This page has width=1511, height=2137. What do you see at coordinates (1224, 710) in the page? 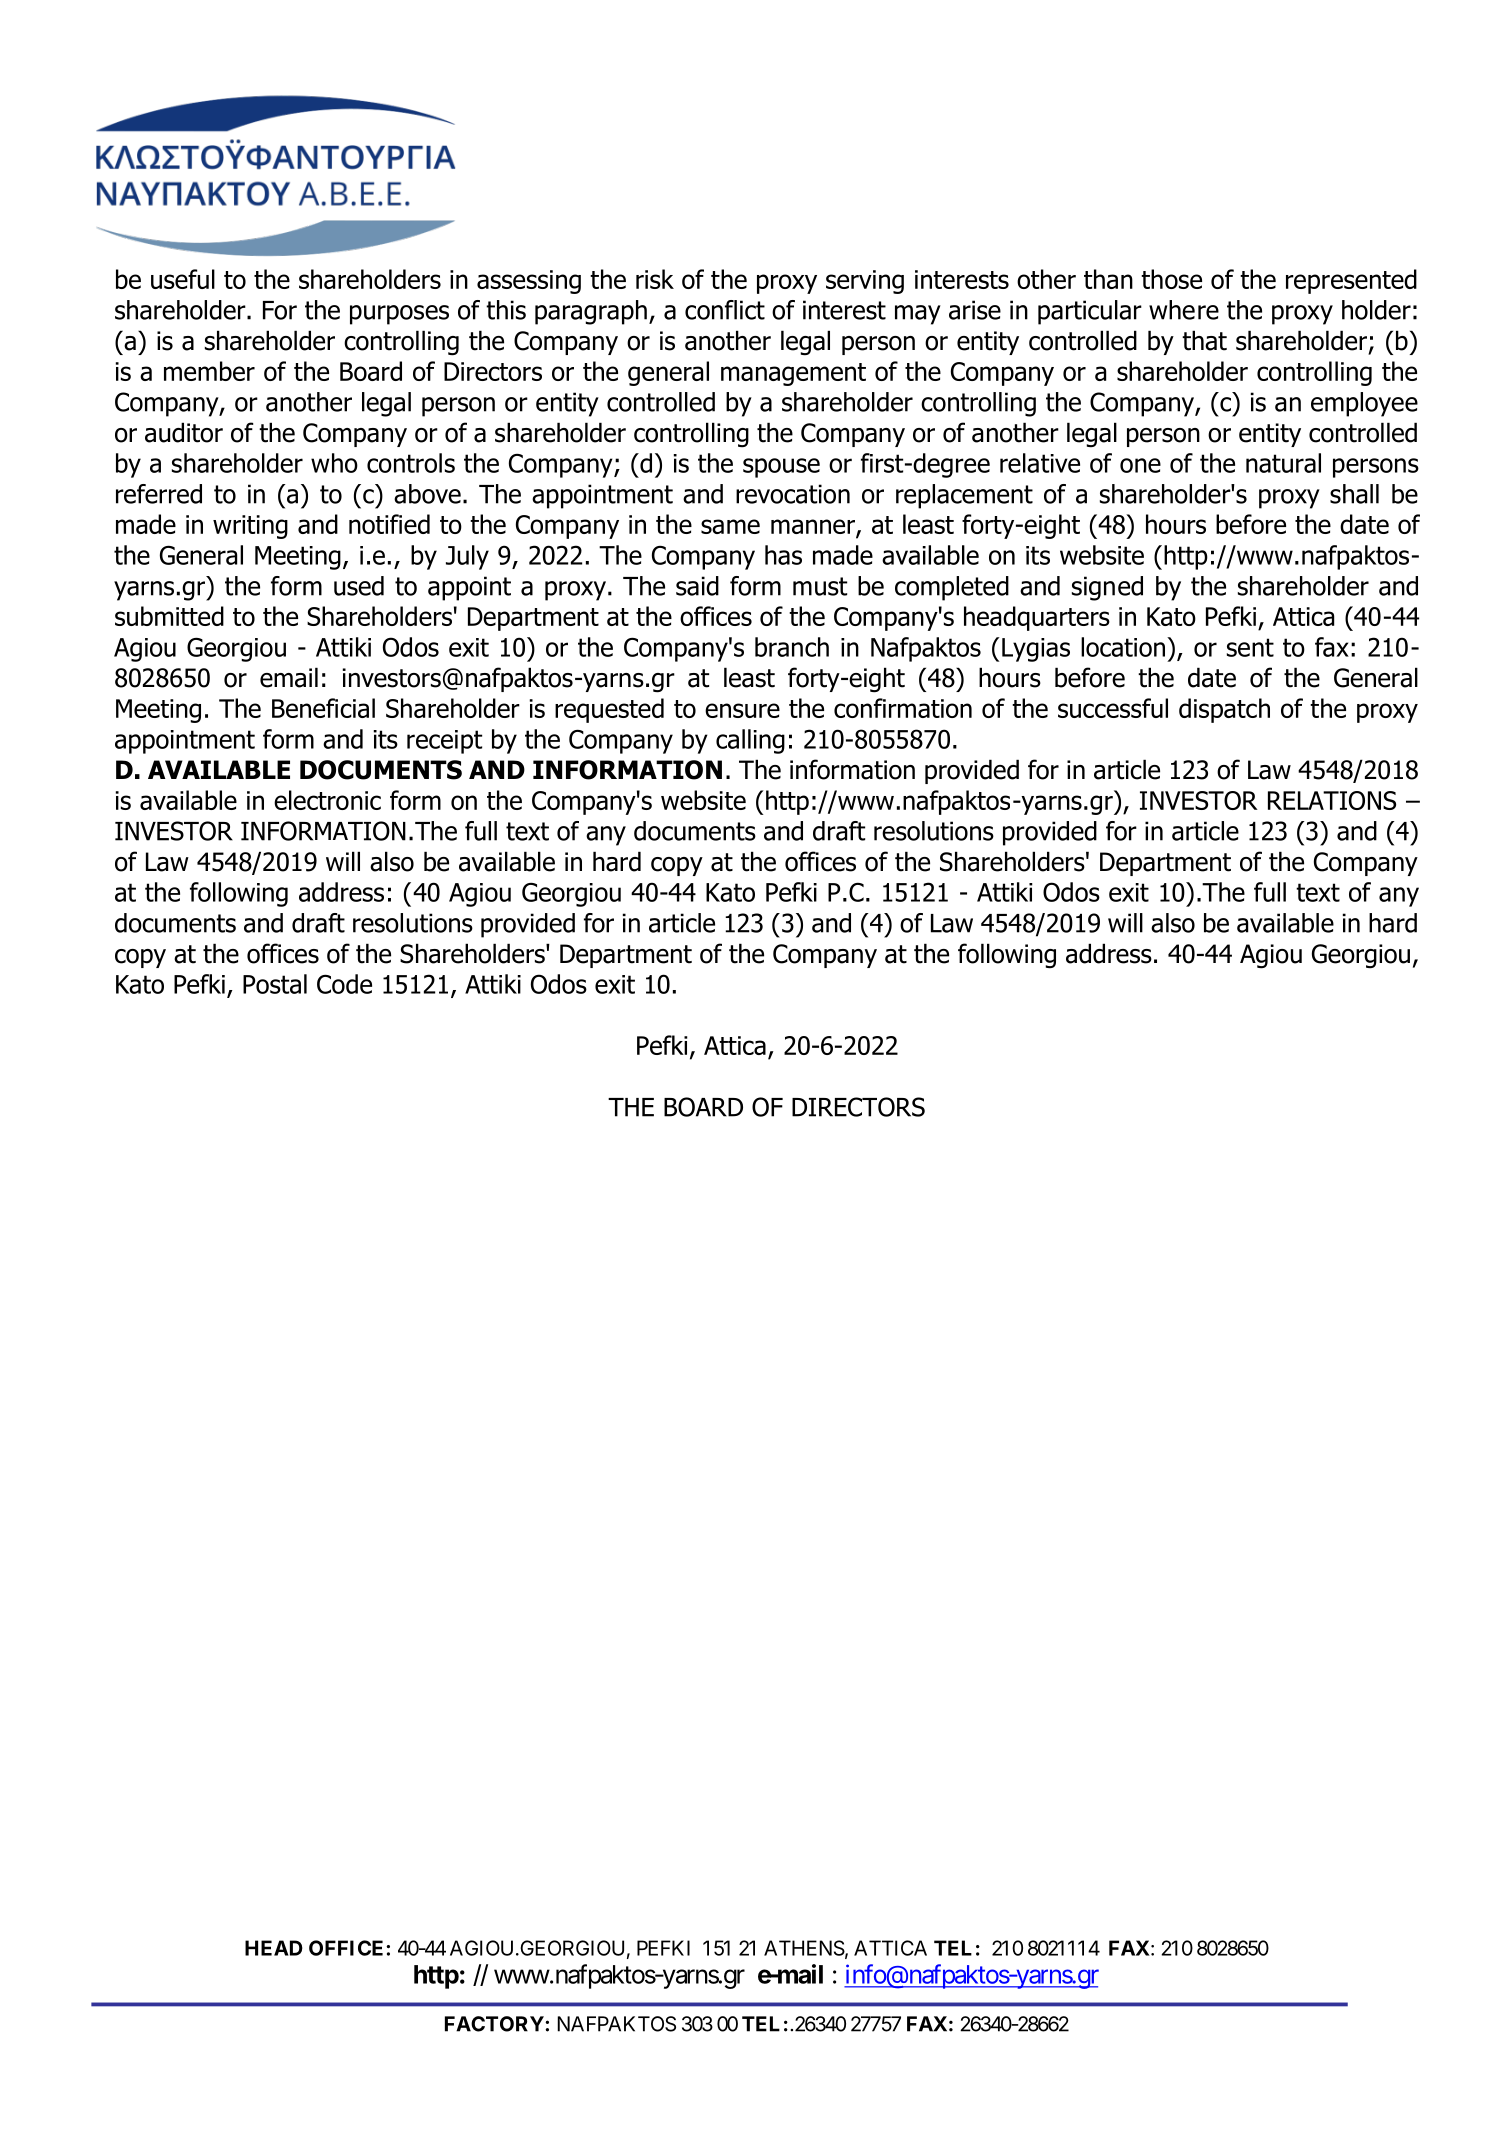
I see `dispatch` at bounding box center [1224, 710].
